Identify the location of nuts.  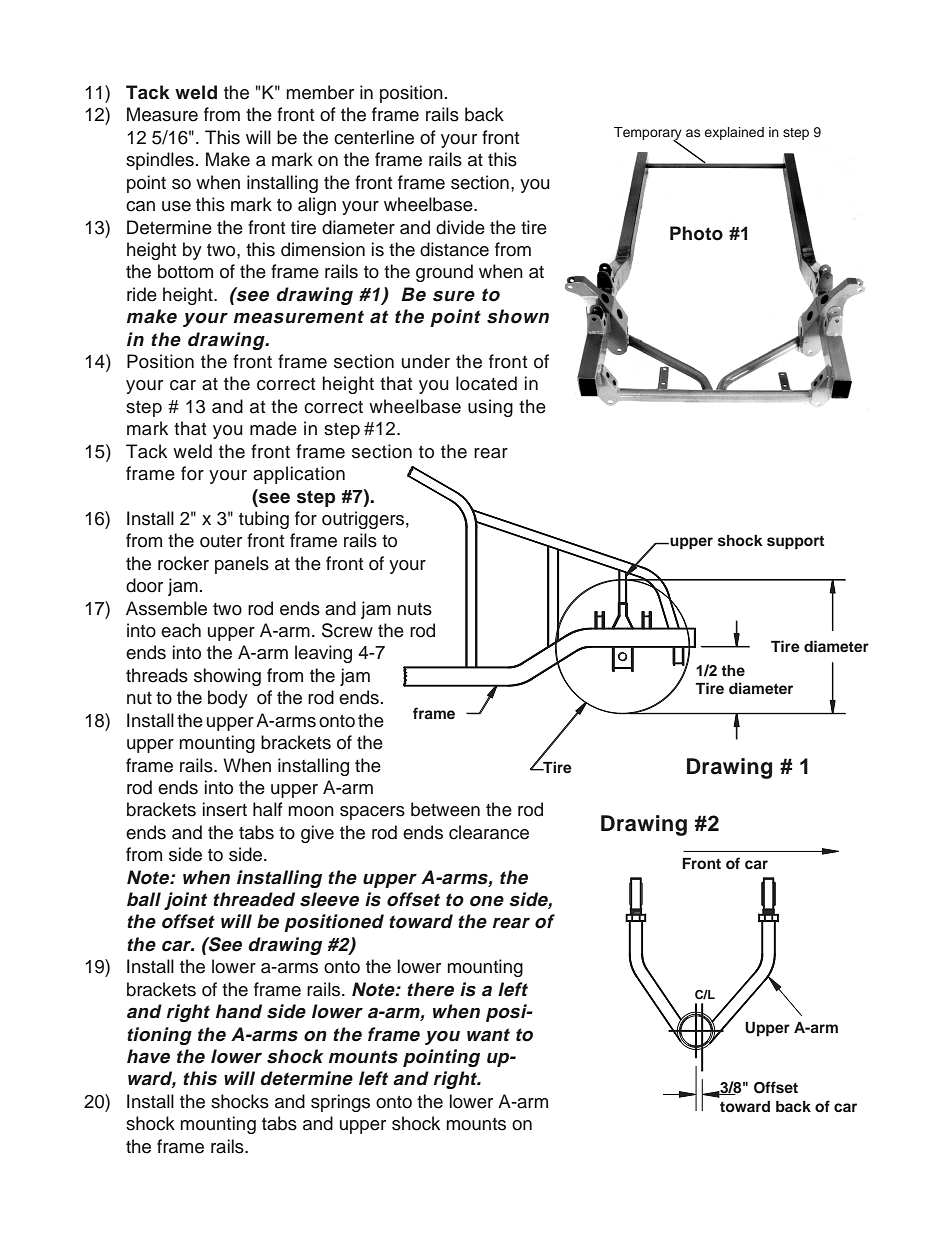
(414, 609).
